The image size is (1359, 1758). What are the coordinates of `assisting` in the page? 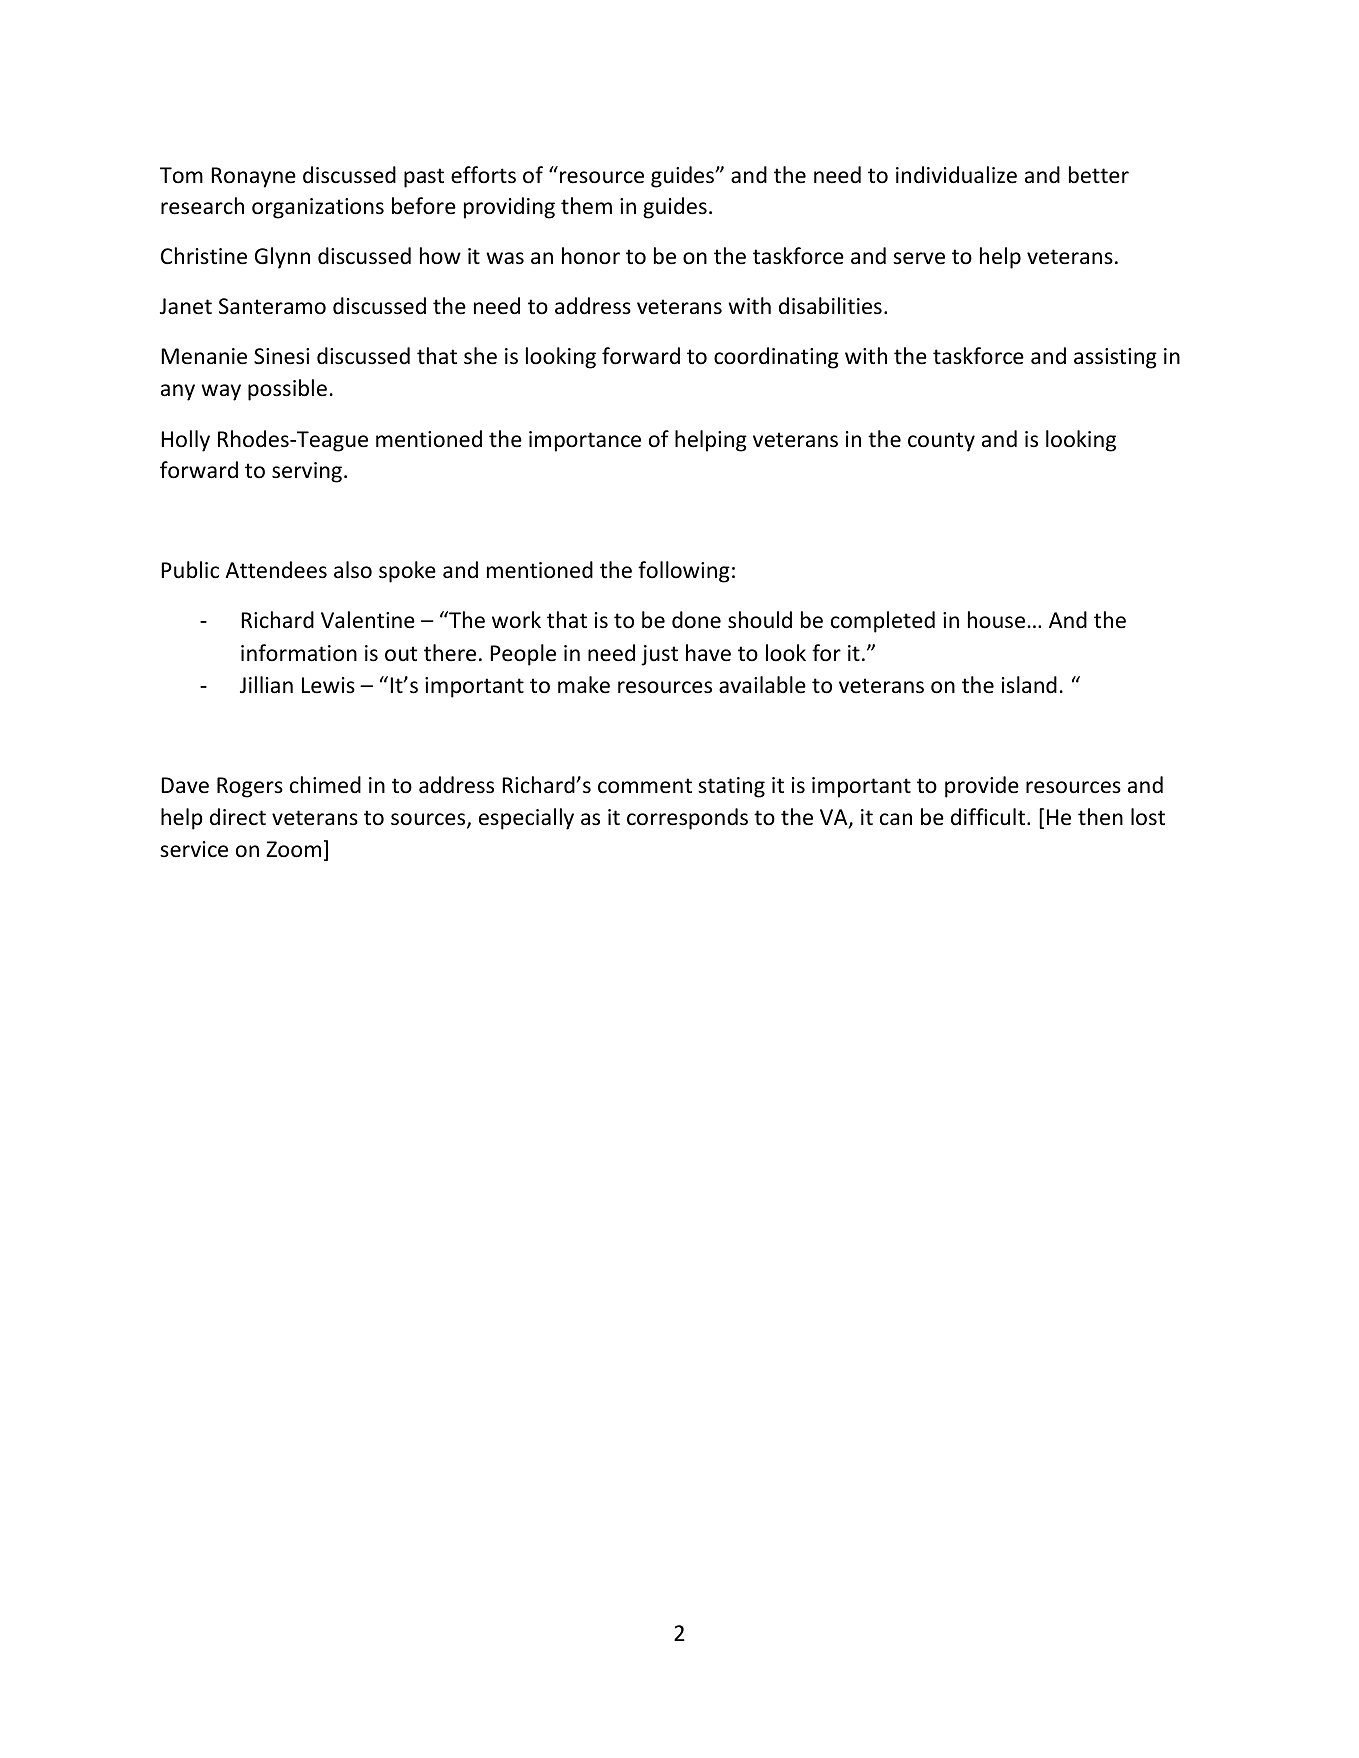 It's located at (1115, 358).
